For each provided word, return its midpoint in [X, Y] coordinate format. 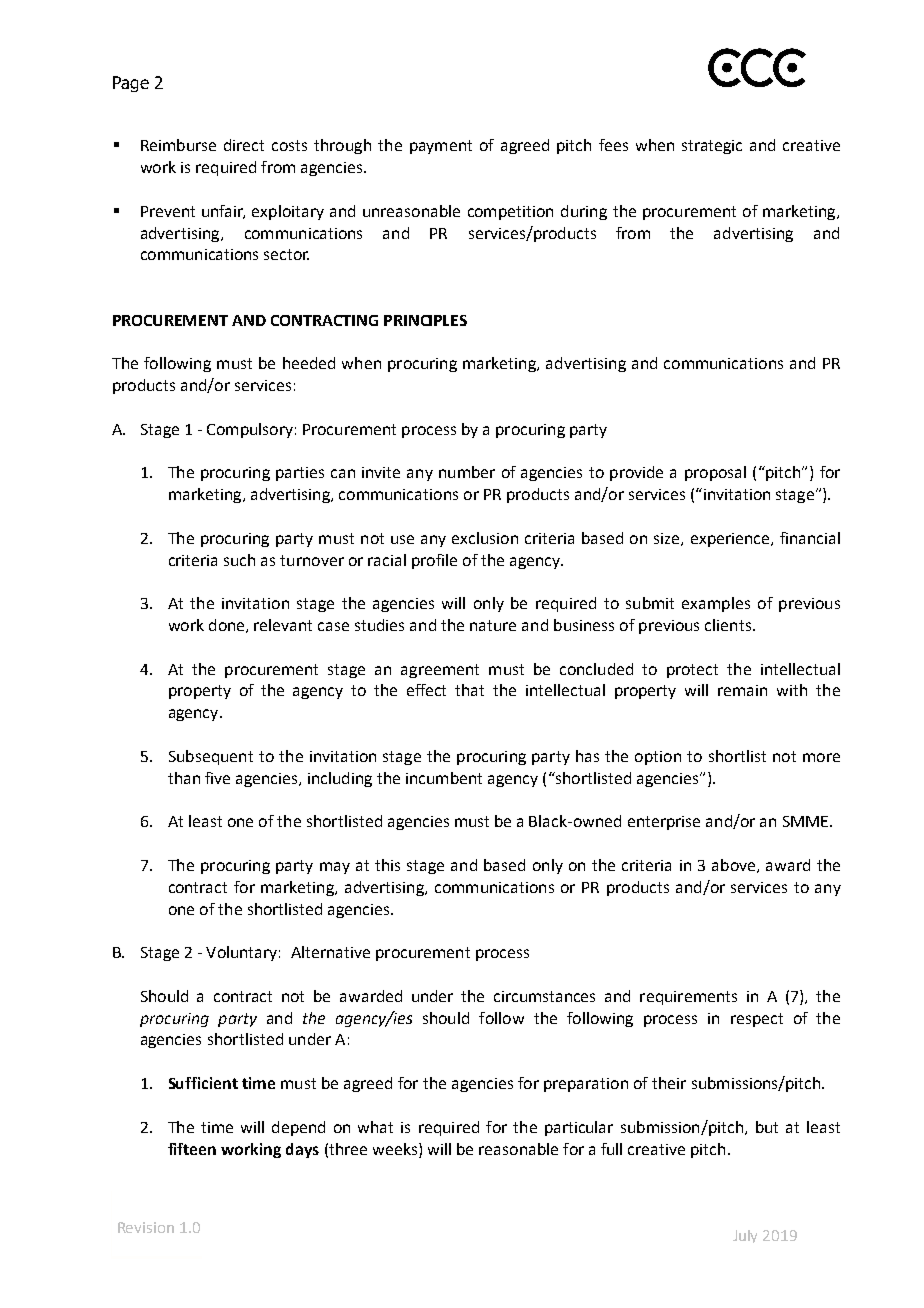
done [228, 626]
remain [742, 690]
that [469, 690]
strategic [712, 147]
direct [244, 145]
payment [441, 147]
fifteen [192, 1149]
